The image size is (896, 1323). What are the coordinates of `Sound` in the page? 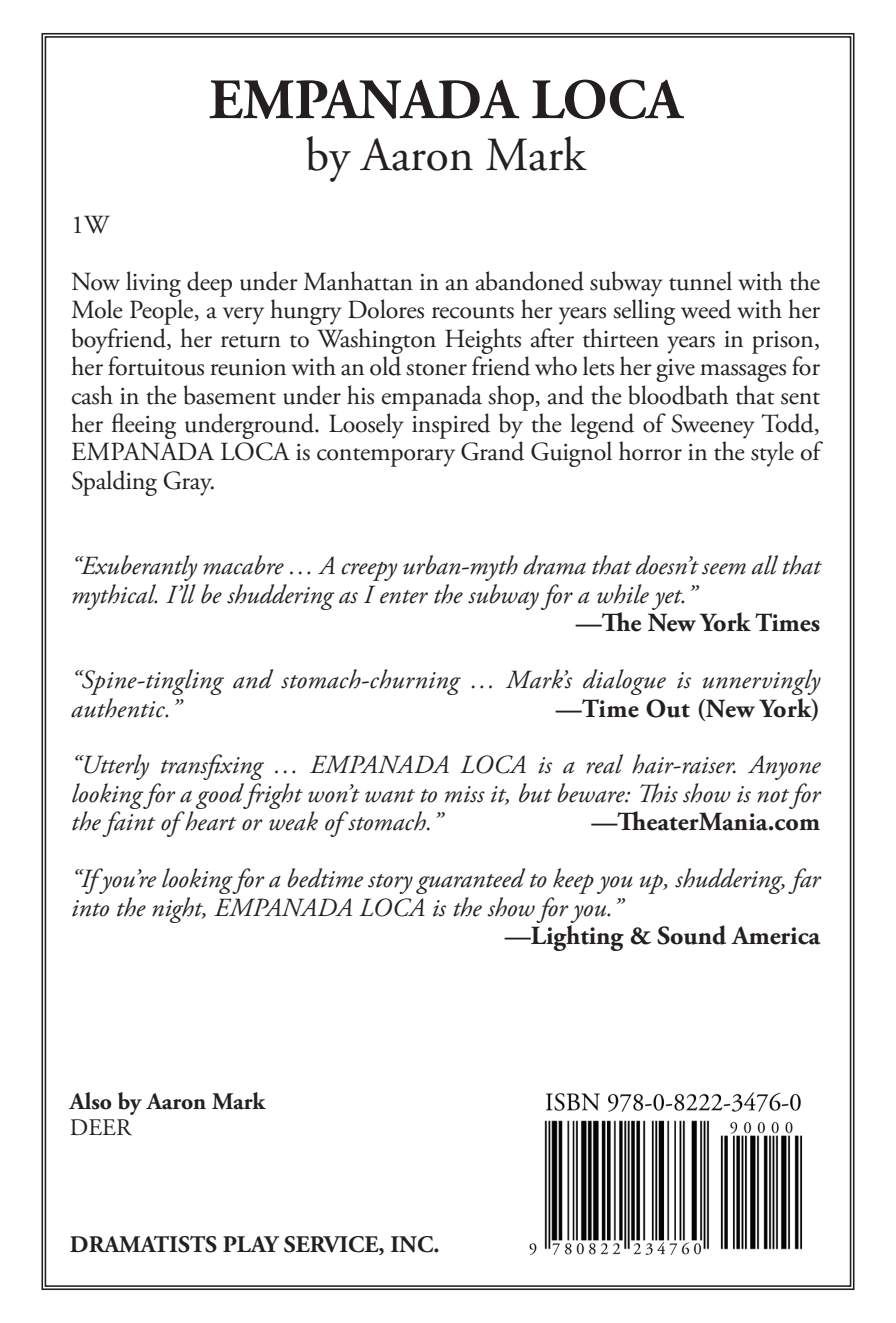 It's located at (691, 935).
